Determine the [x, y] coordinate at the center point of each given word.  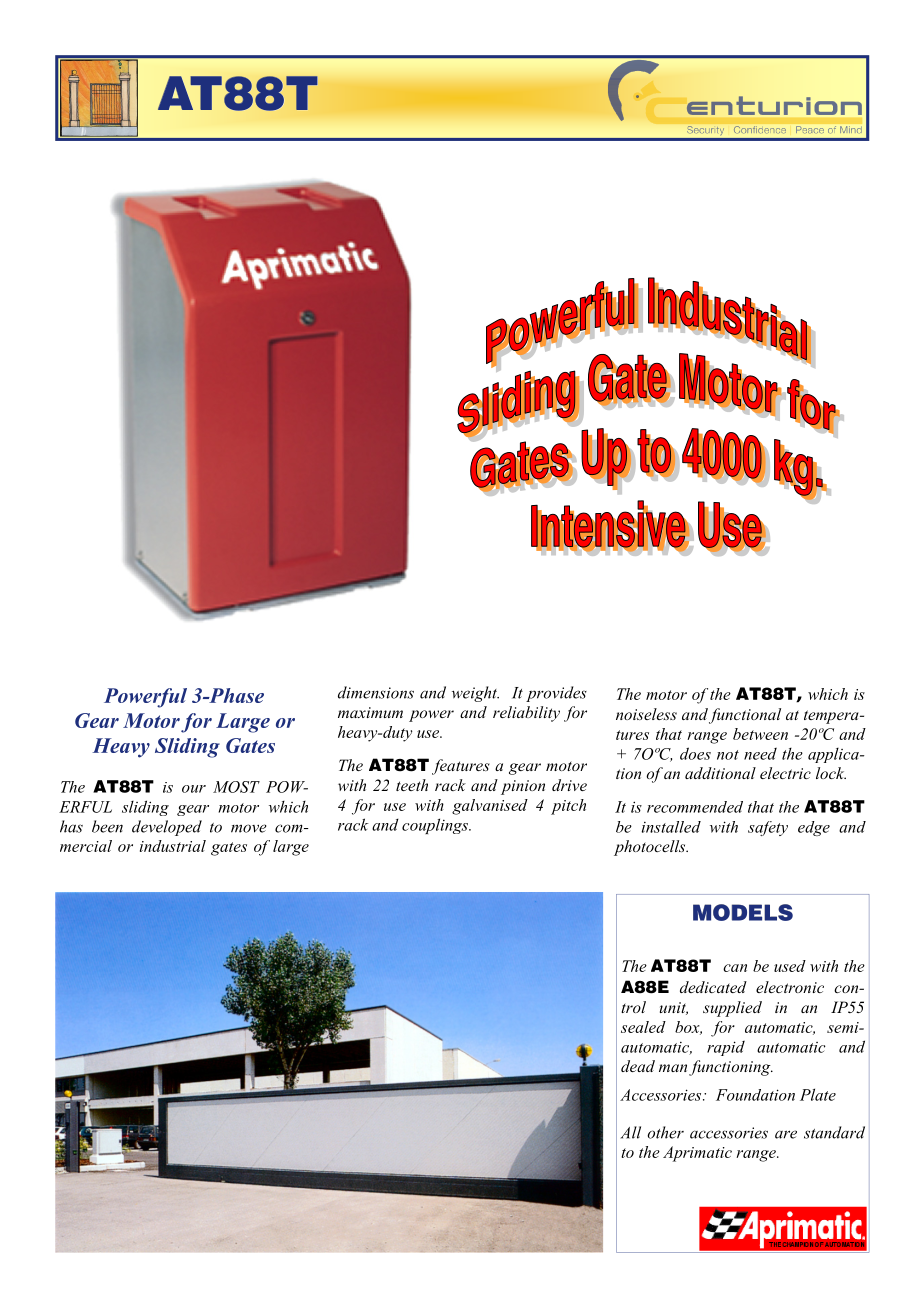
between [760, 734]
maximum [370, 712]
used [790, 966]
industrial [173, 846]
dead [638, 1066]
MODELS [743, 912]
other [665, 1132]
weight [475, 694]
